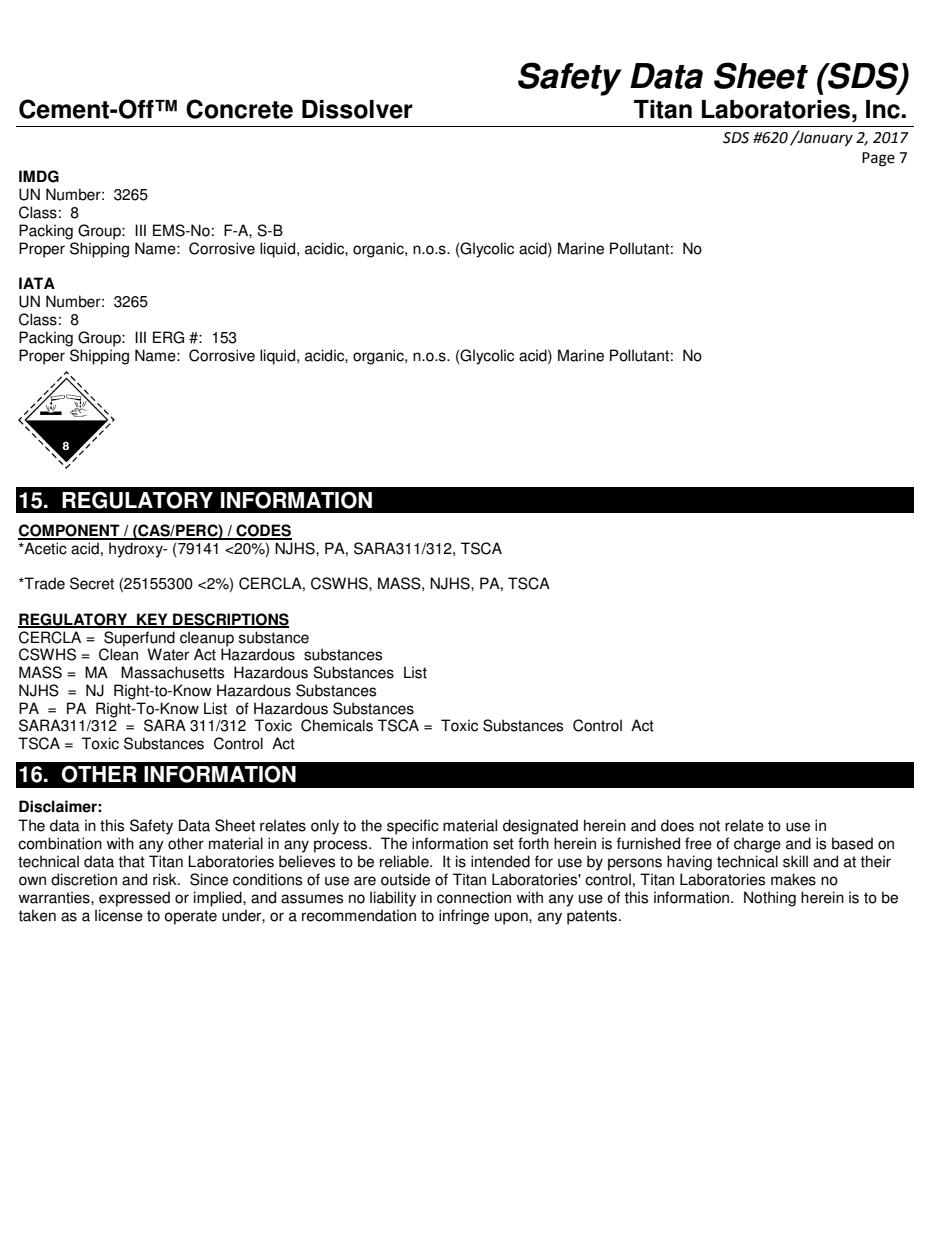 The width and height of the image is (952, 1233). Describe the element at coordinates (37, 283) in the image. I see `IATA` at that location.
